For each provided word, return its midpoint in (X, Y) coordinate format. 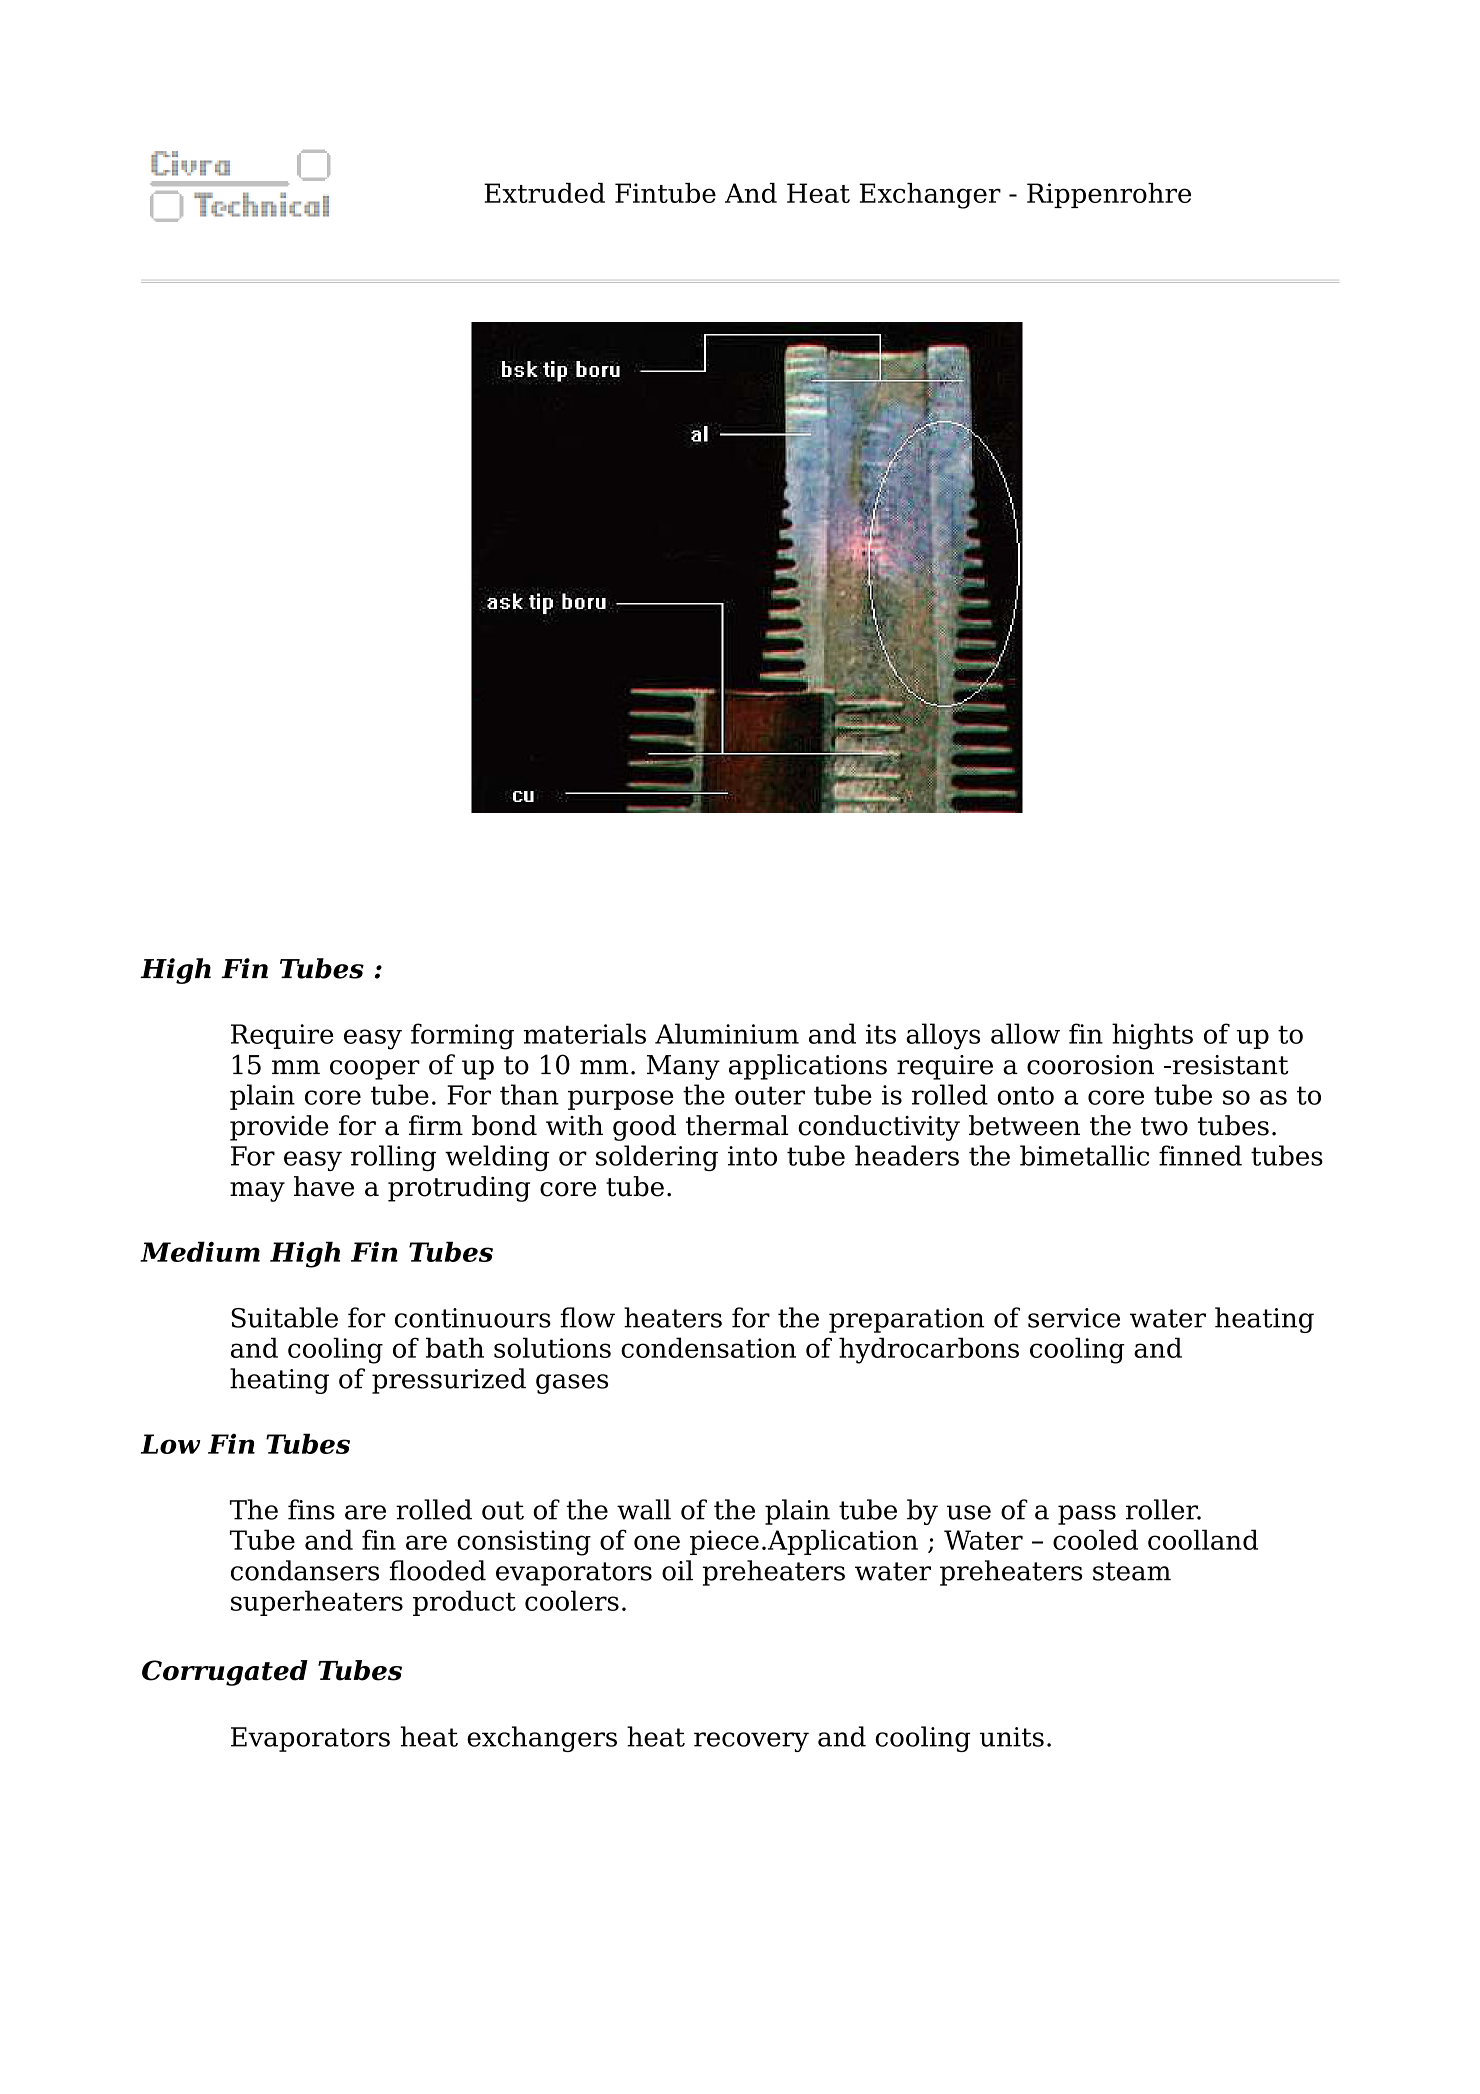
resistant (1229, 1065)
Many (683, 1067)
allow (1025, 1033)
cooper (375, 1070)
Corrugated (225, 1673)
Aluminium (727, 1033)
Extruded (544, 193)
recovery (751, 1742)
